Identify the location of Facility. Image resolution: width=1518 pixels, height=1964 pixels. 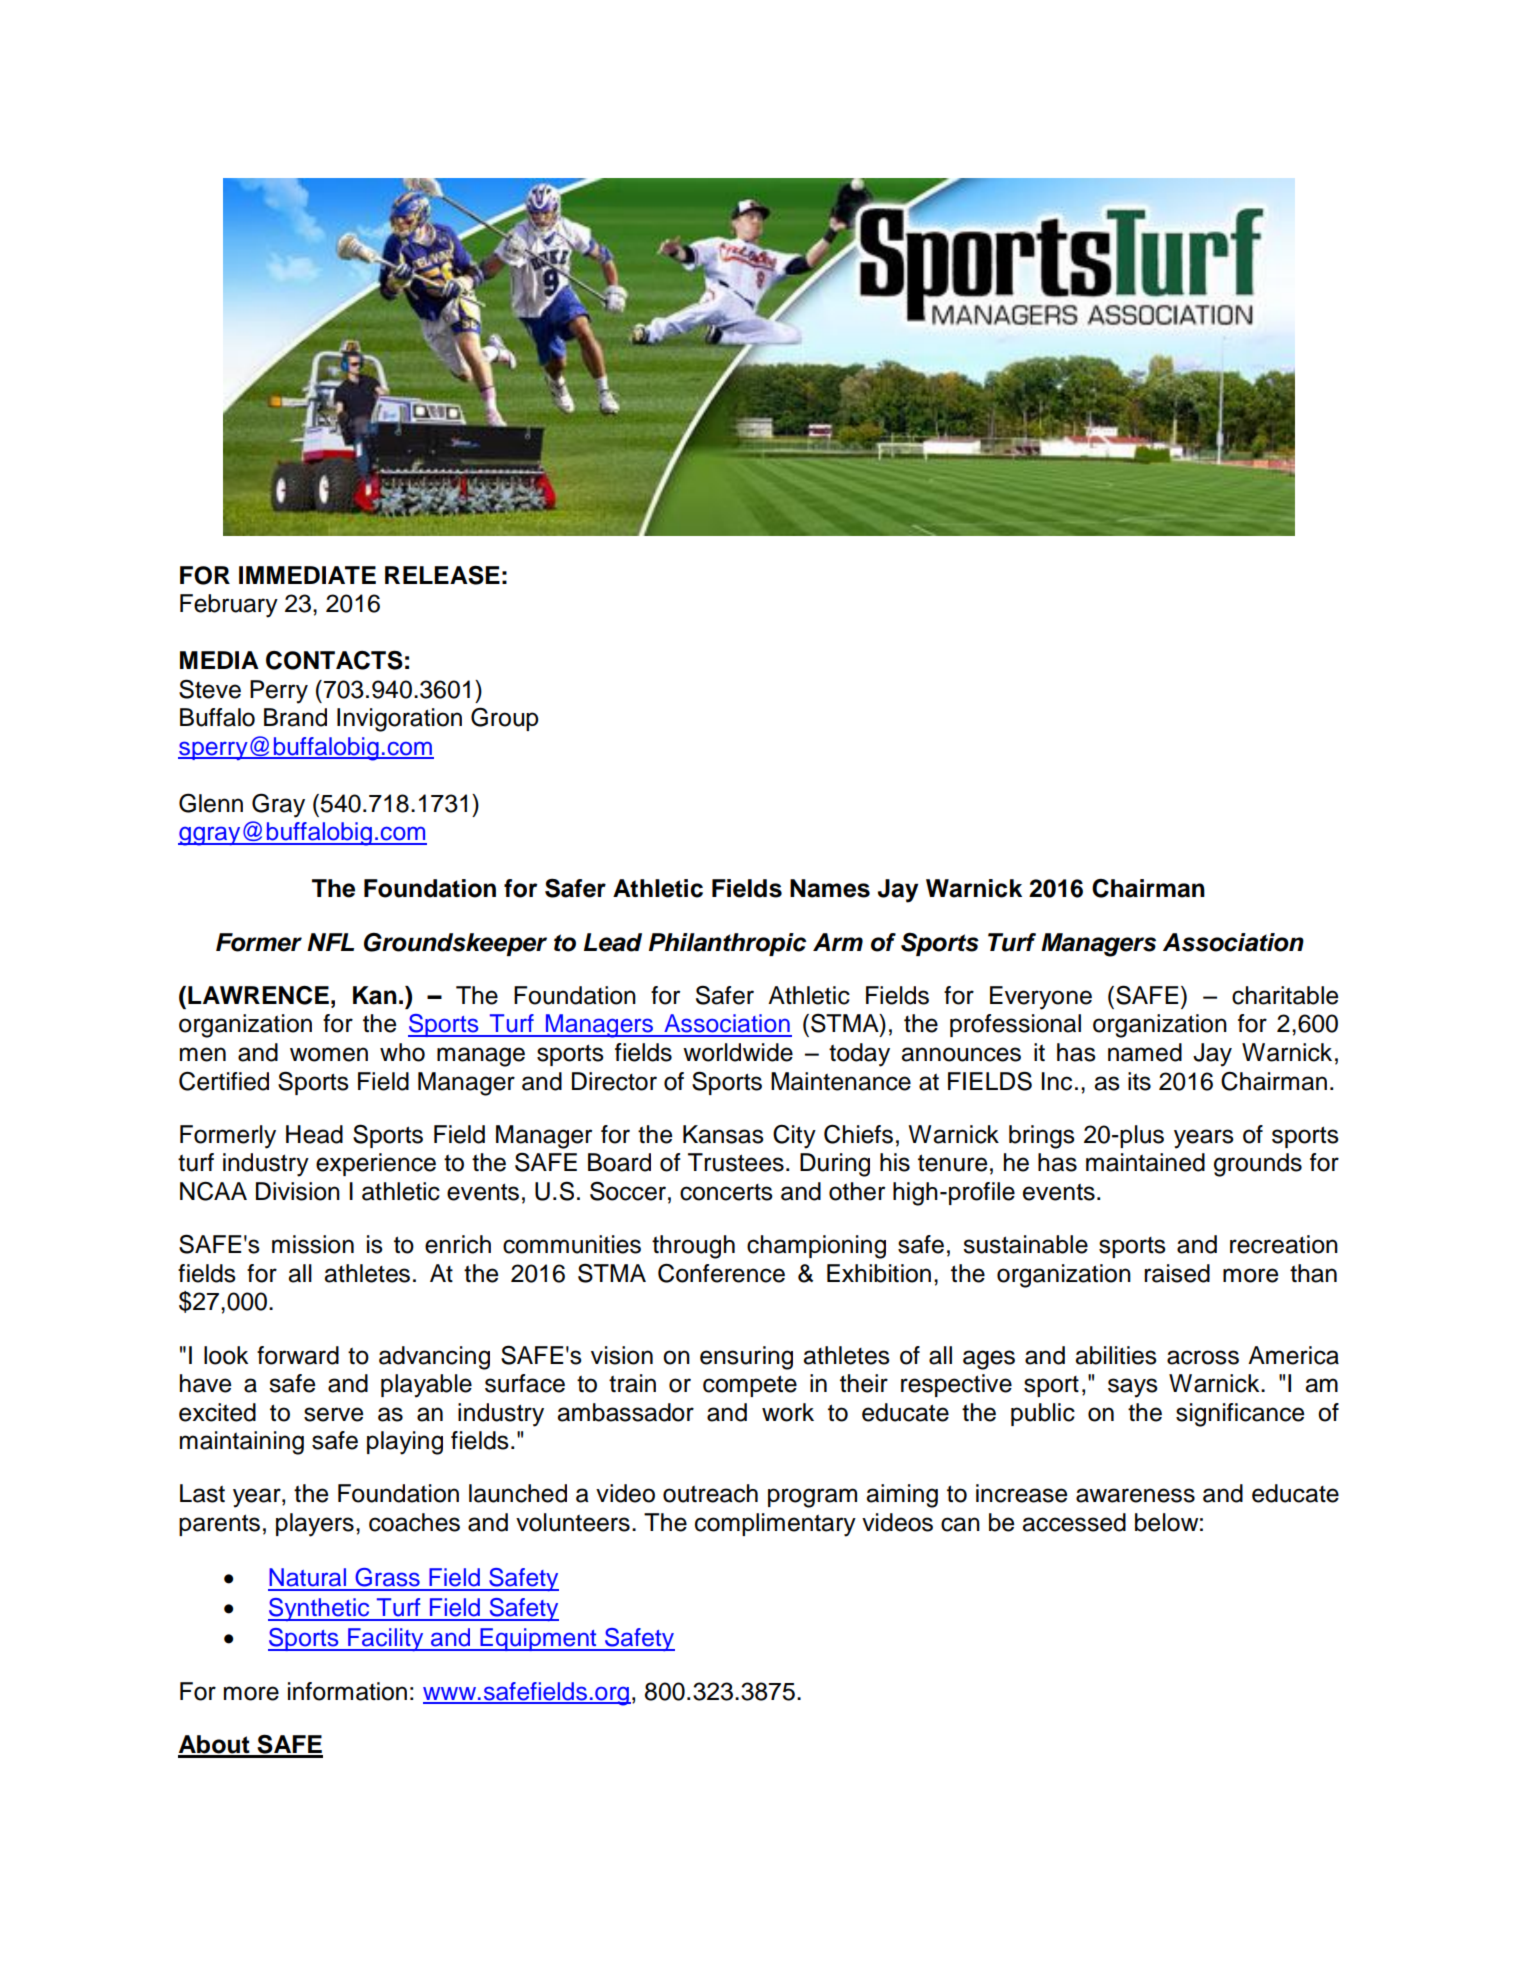
(386, 1639).
